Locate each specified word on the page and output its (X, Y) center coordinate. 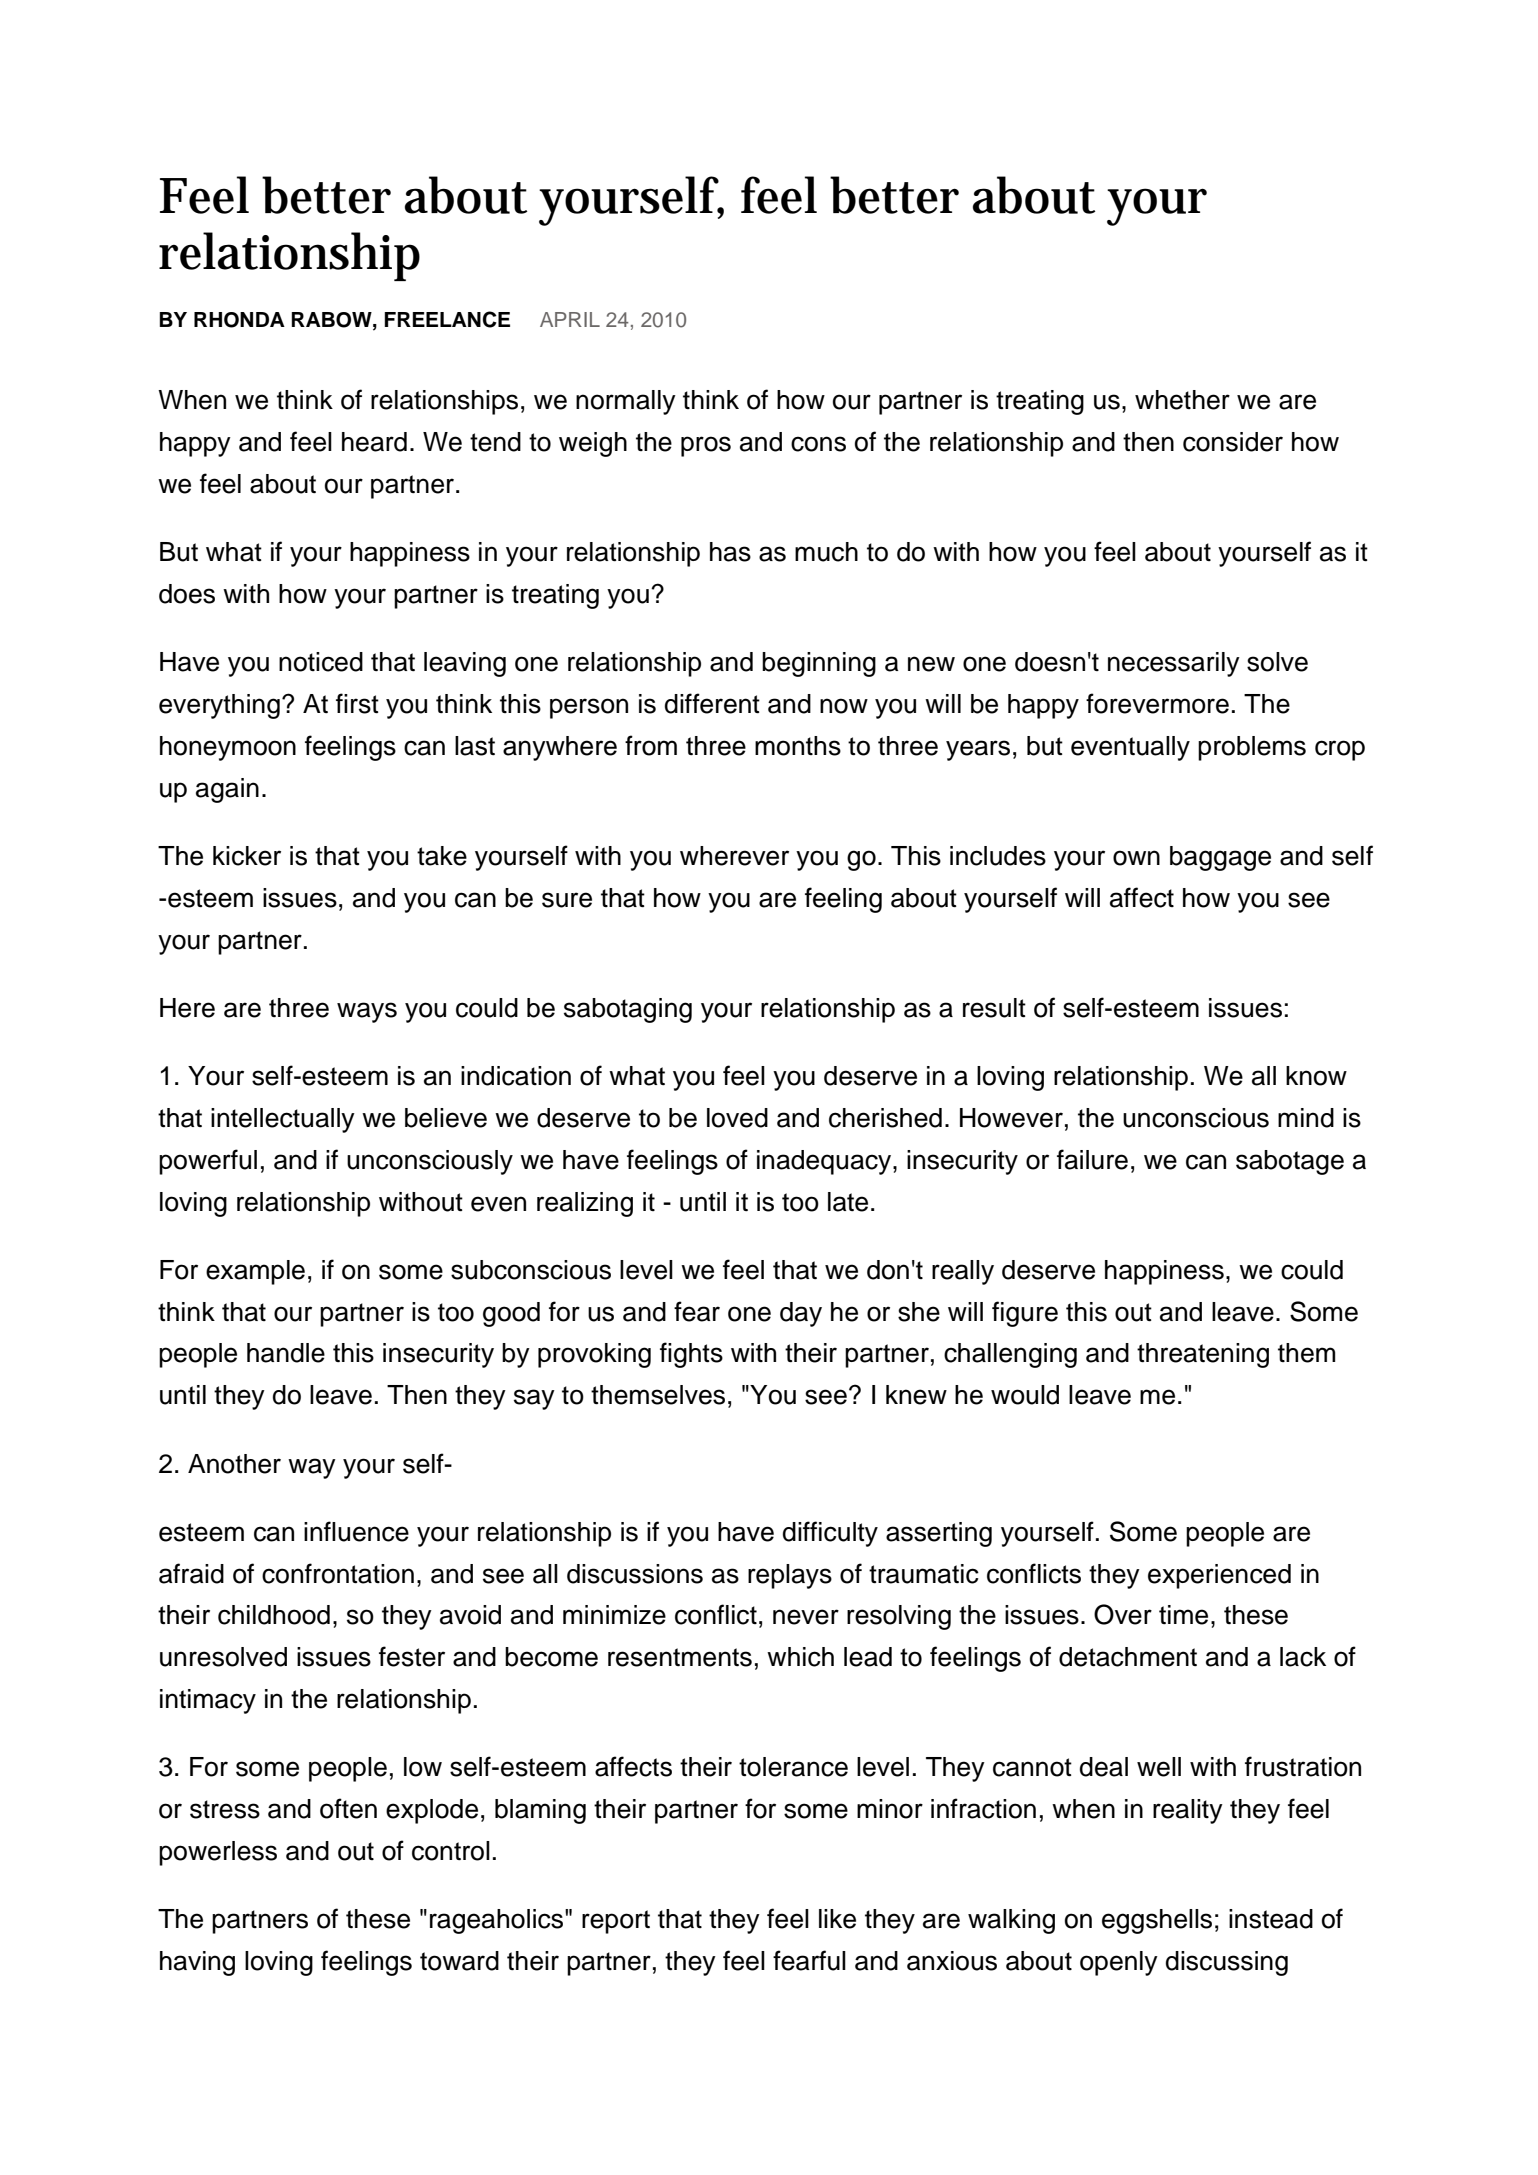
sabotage (1290, 1162)
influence (356, 1531)
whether (1182, 400)
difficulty (830, 1534)
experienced (1219, 1576)
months (798, 746)
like (837, 1919)
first (357, 703)
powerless (218, 1853)
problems (1252, 748)
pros (706, 446)
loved (737, 1118)
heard (374, 442)
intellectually (283, 1120)
